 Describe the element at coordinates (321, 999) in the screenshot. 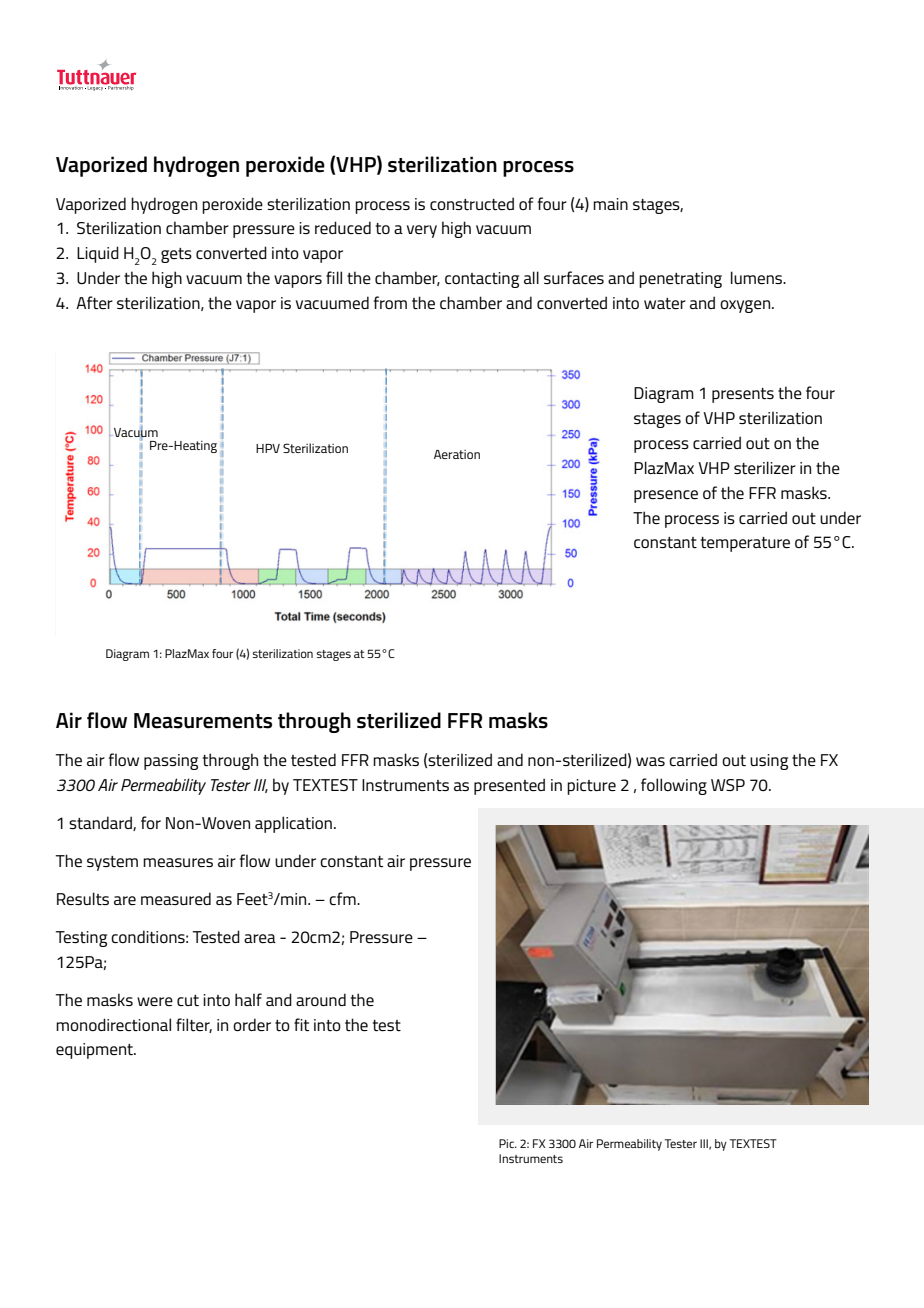

I see `around` at that location.
